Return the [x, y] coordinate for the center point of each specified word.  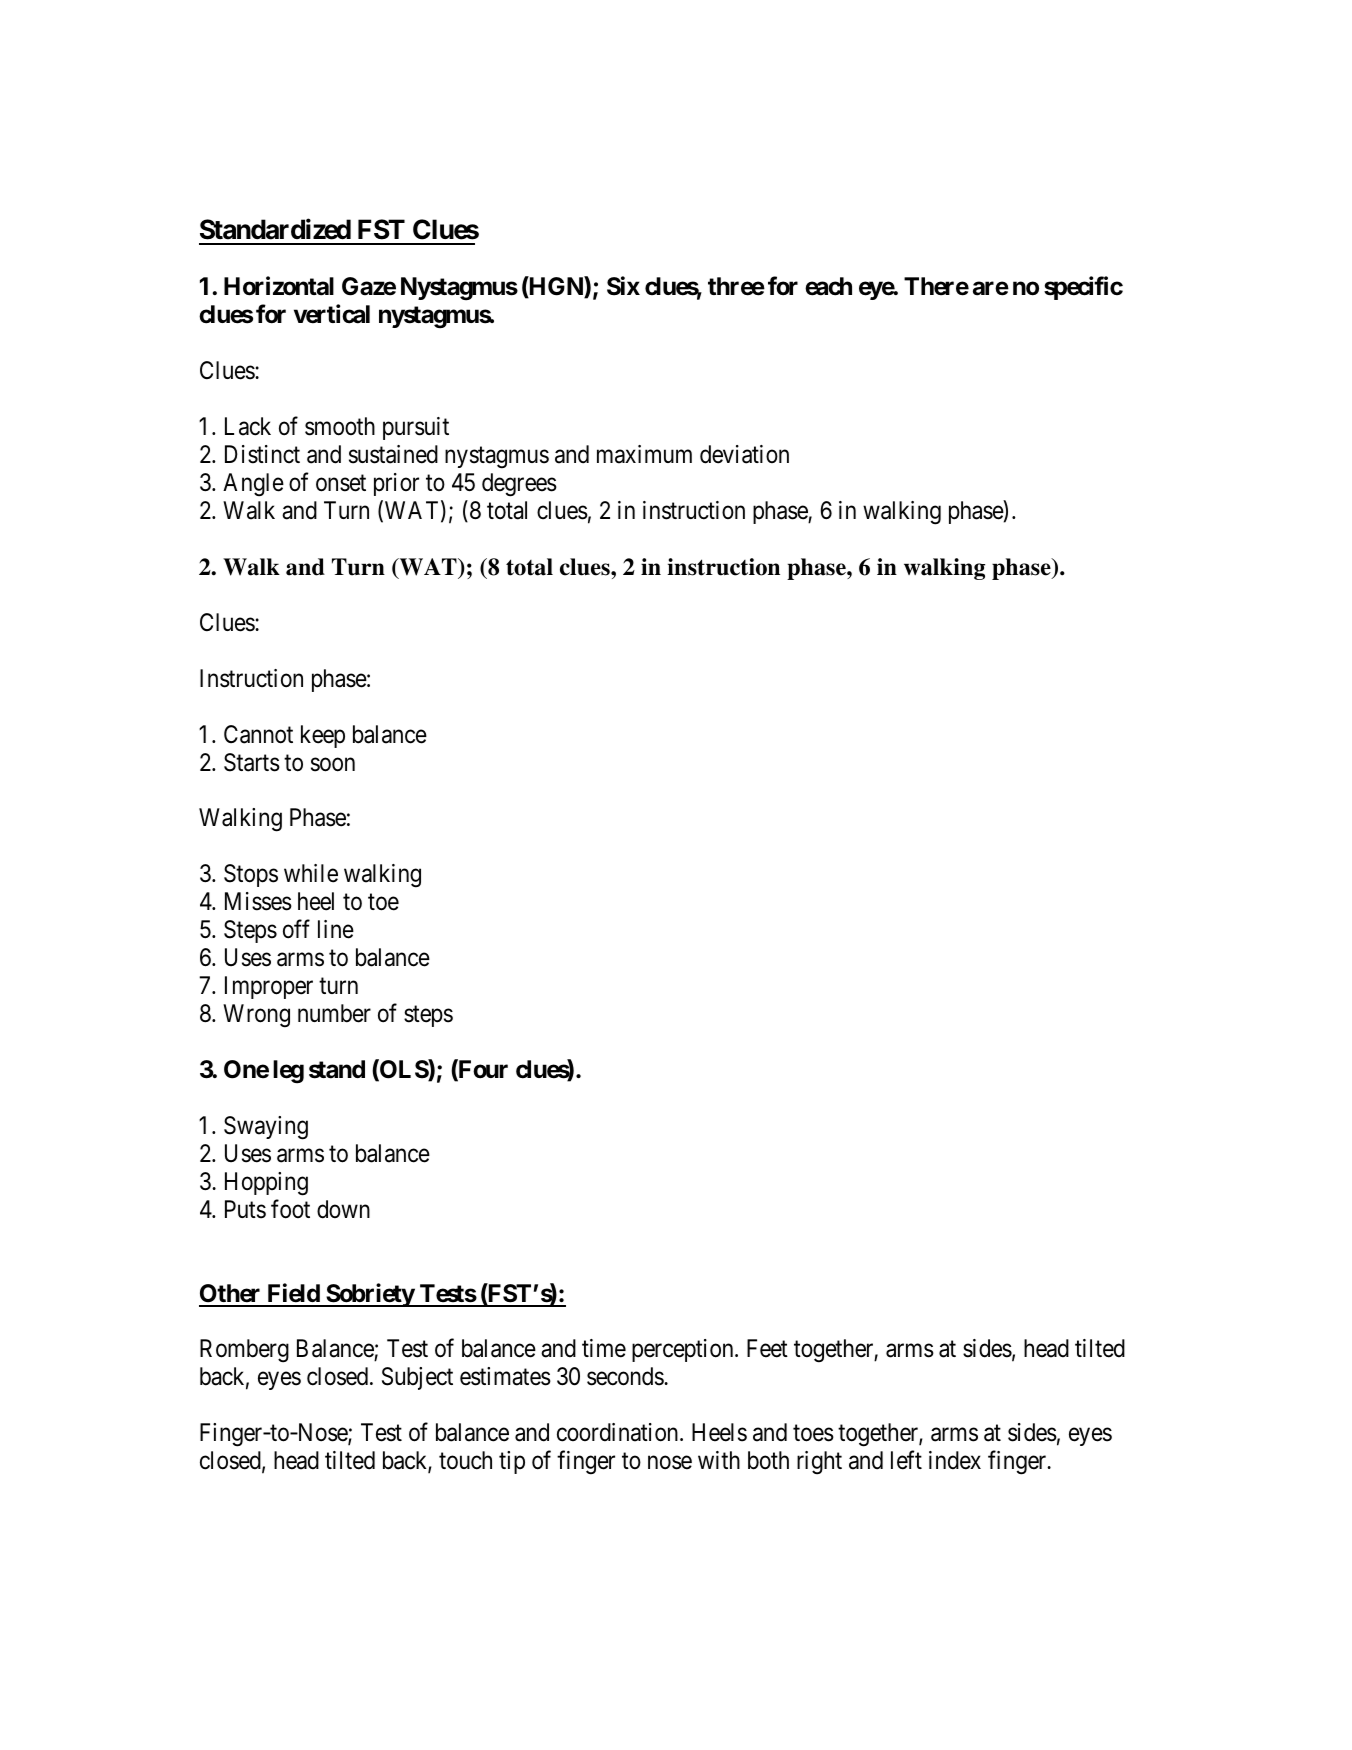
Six [623, 286]
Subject [417, 1378]
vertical [332, 314]
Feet [767, 1348]
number [334, 1013]
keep [323, 736]
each [828, 286]
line [336, 929]
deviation [744, 454]
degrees [519, 485]
